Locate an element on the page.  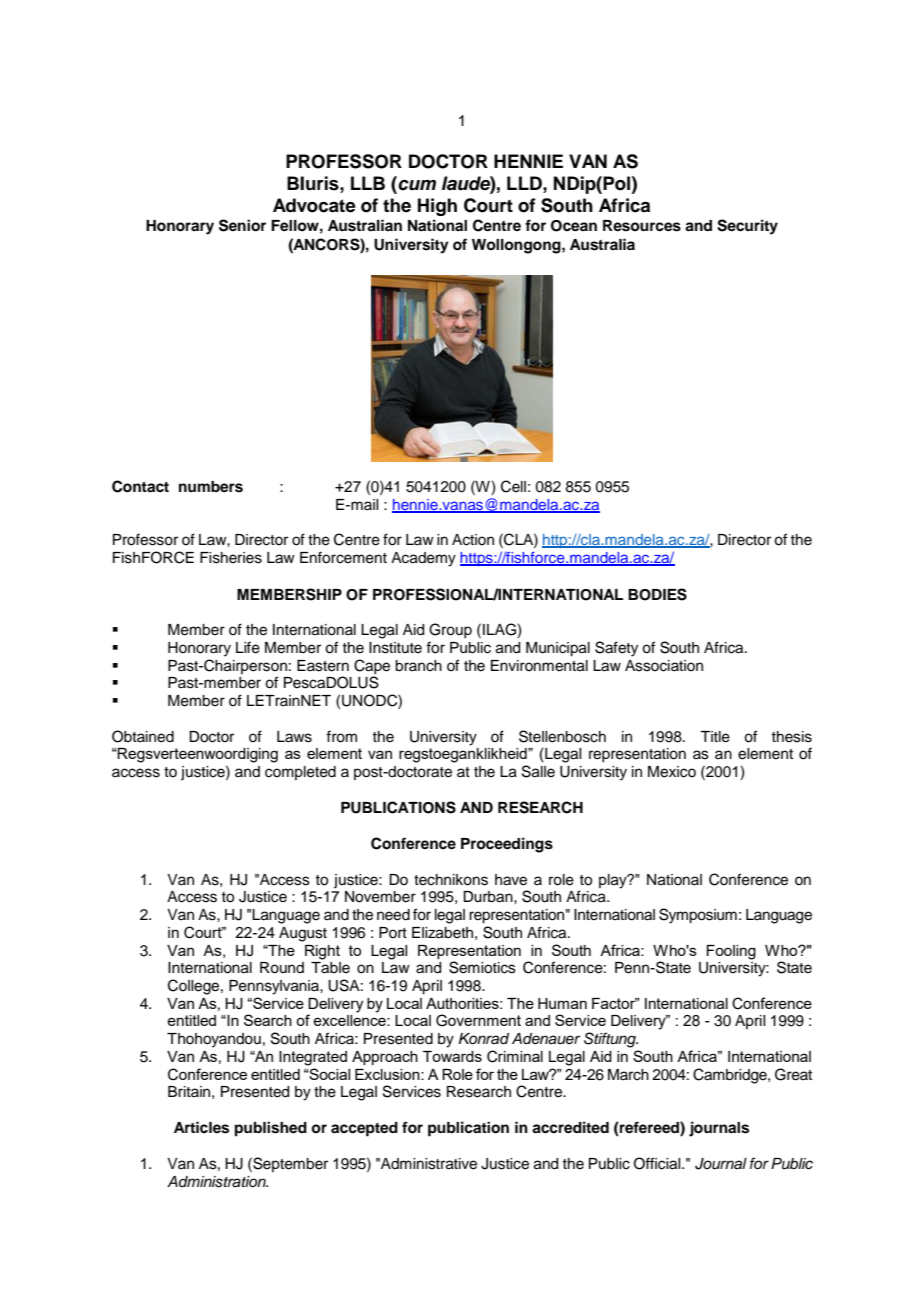
Articles is located at coordinates (201, 1127).
